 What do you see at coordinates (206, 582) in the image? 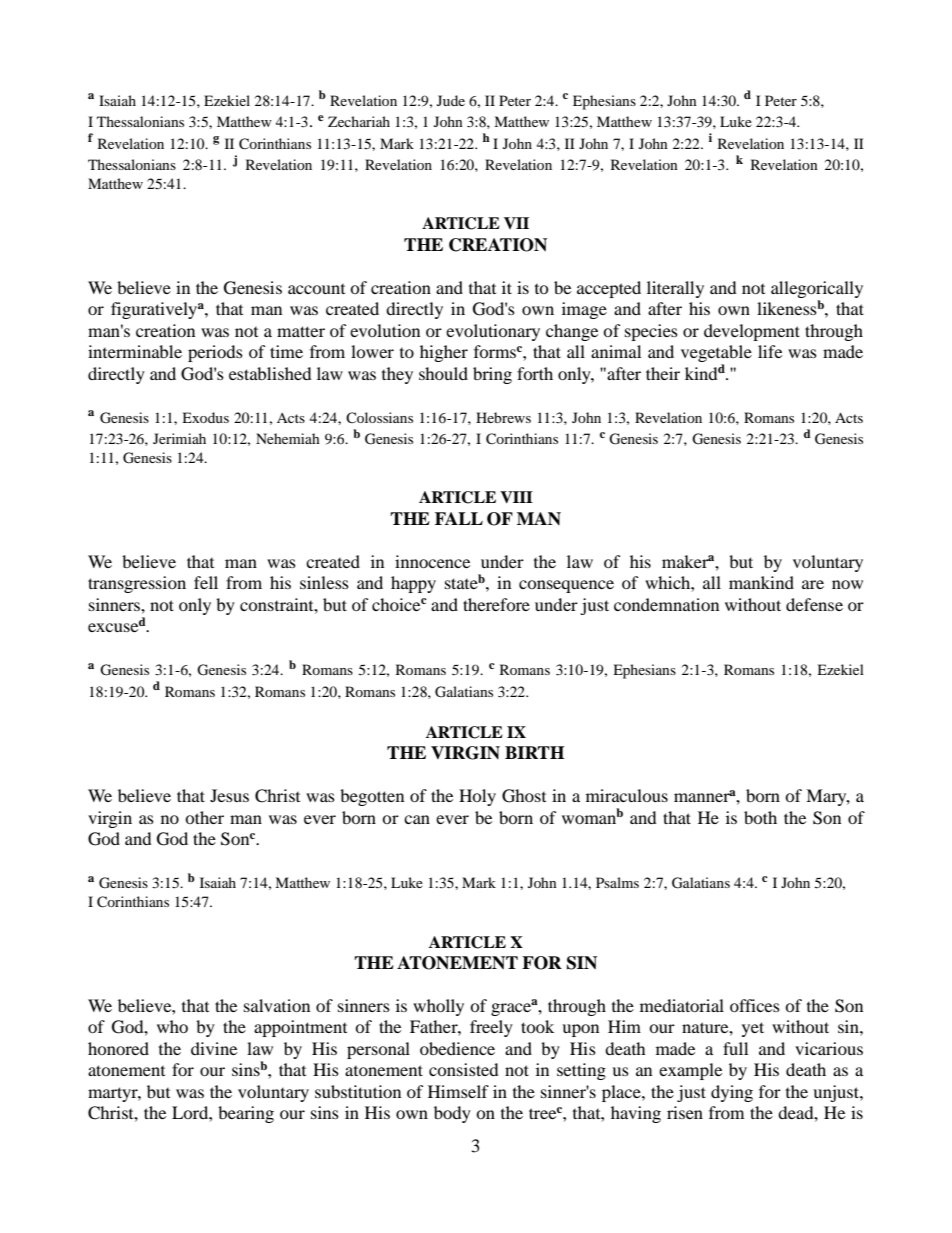
I see `fell` at bounding box center [206, 582].
